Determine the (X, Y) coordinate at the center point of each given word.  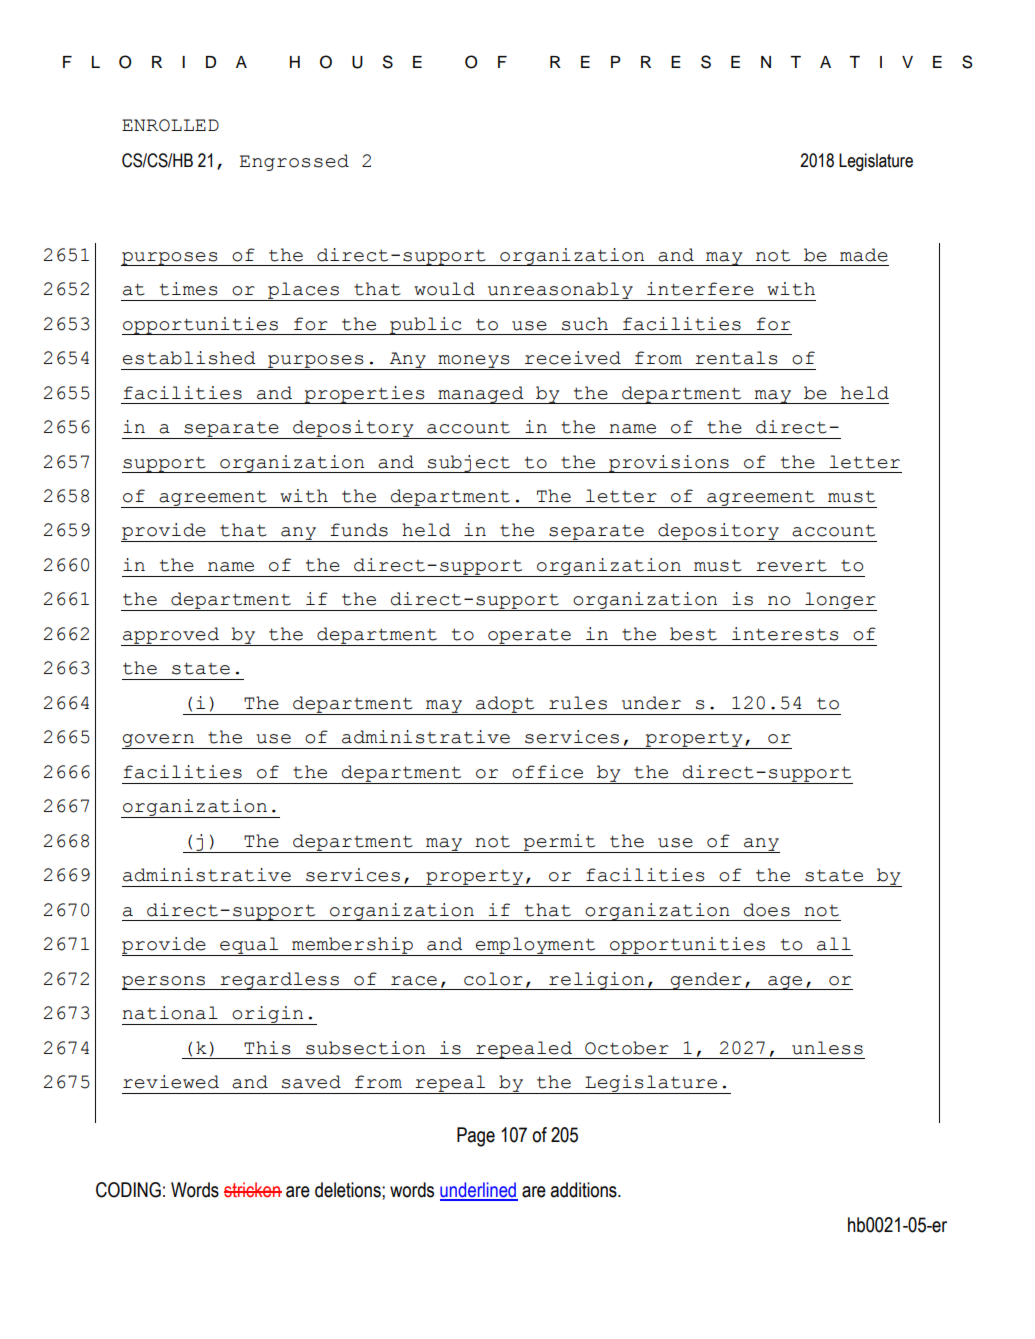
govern (159, 741)
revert (791, 565)
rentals (736, 358)
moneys (474, 362)
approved (171, 636)
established (189, 358)
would (444, 289)
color (493, 979)
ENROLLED (170, 125)
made (864, 255)
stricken (253, 1190)
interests (785, 634)
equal (249, 946)
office (547, 772)
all (834, 944)
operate (529, 637)
